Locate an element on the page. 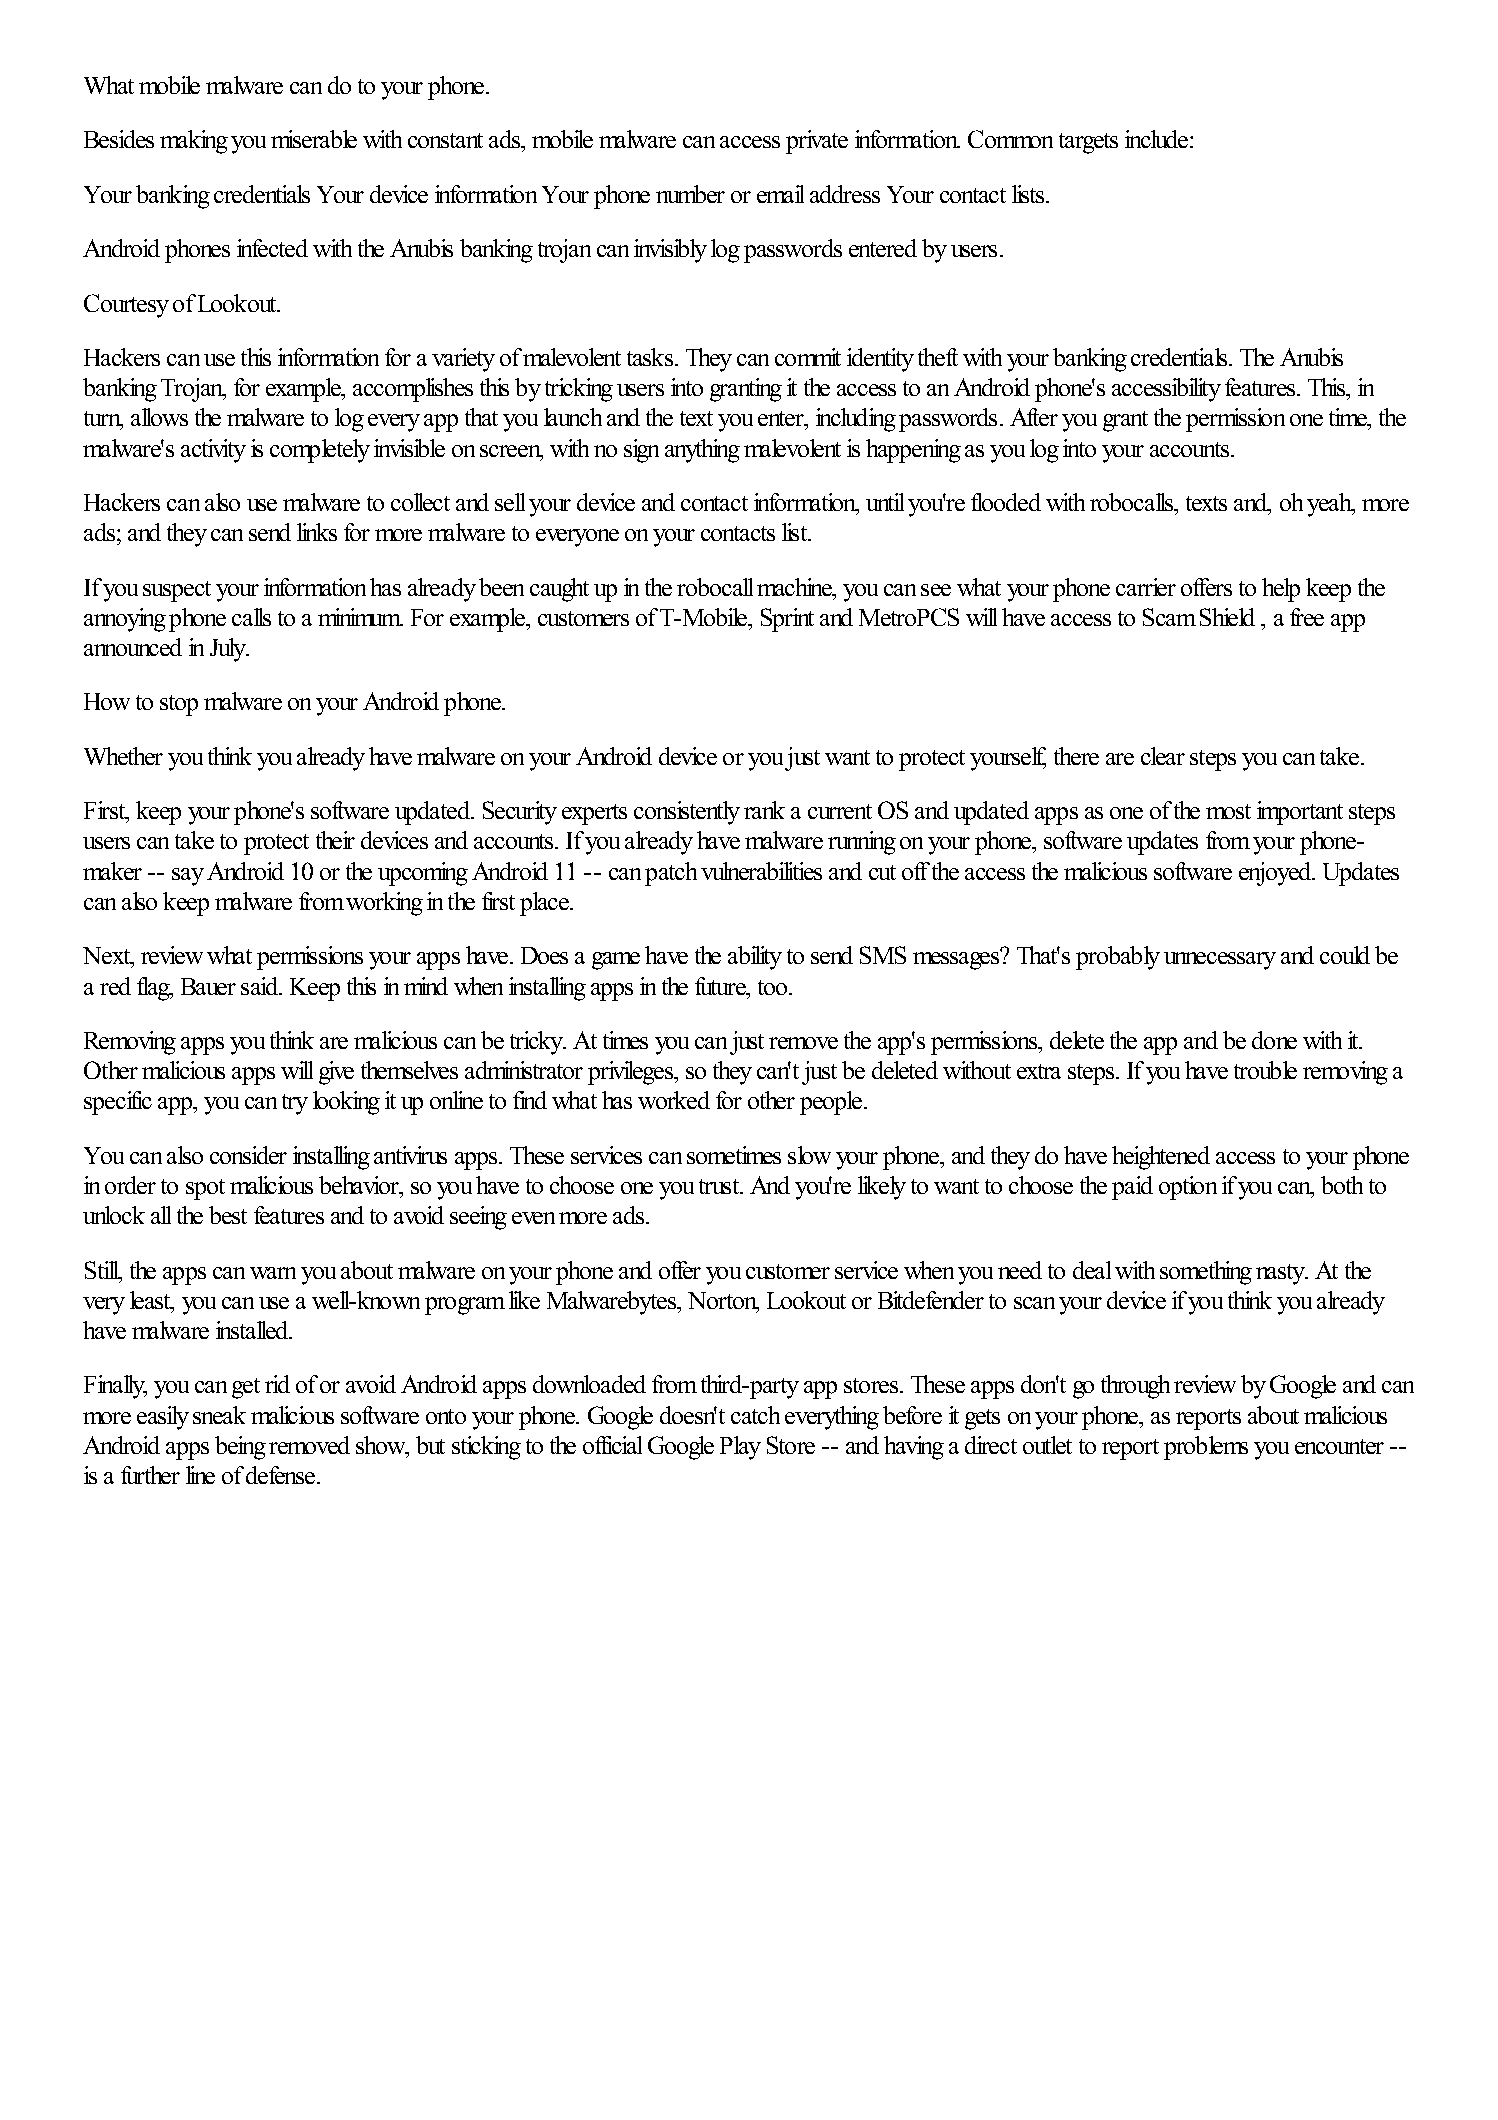 This page has height=2120, width=1498. help is located at coordinates (1281, 590).
